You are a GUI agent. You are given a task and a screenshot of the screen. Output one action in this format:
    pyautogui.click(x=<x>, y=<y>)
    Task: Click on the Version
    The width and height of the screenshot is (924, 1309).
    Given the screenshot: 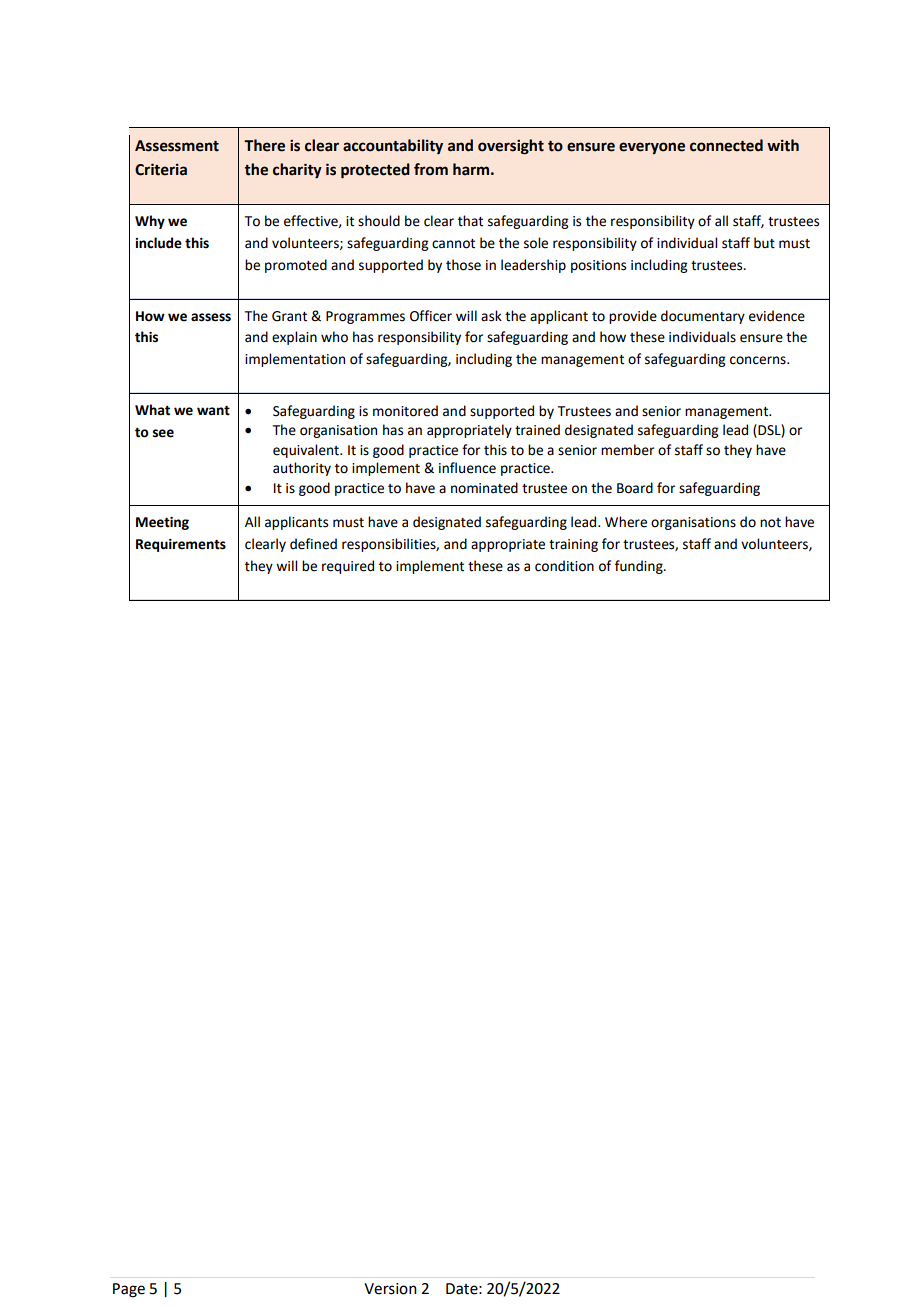 What is the action you would take?
    pyautogui.click(x=390, y=1289)
